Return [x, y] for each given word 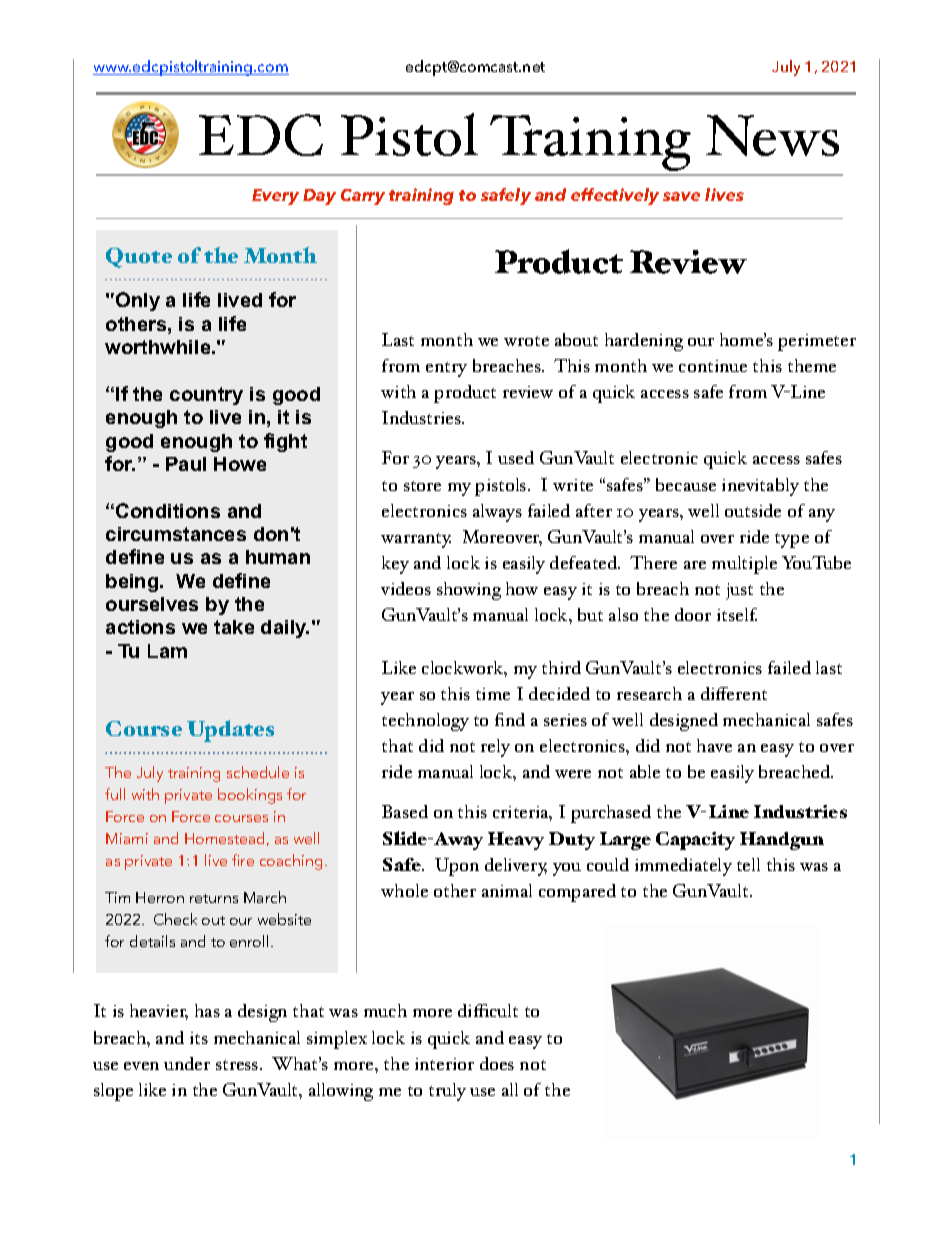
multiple [744, 565]
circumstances [176, 534]
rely [495, 748]
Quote [139, 258]
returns [214, 898]
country [206, 396]
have [714, 745]
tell [748, 864]
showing [469, 591]
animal [507, 890]
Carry [363, 197]
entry [446, 369]
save [681, 196]
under [187, 1063]
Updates [230, 731]
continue [713, 366]
